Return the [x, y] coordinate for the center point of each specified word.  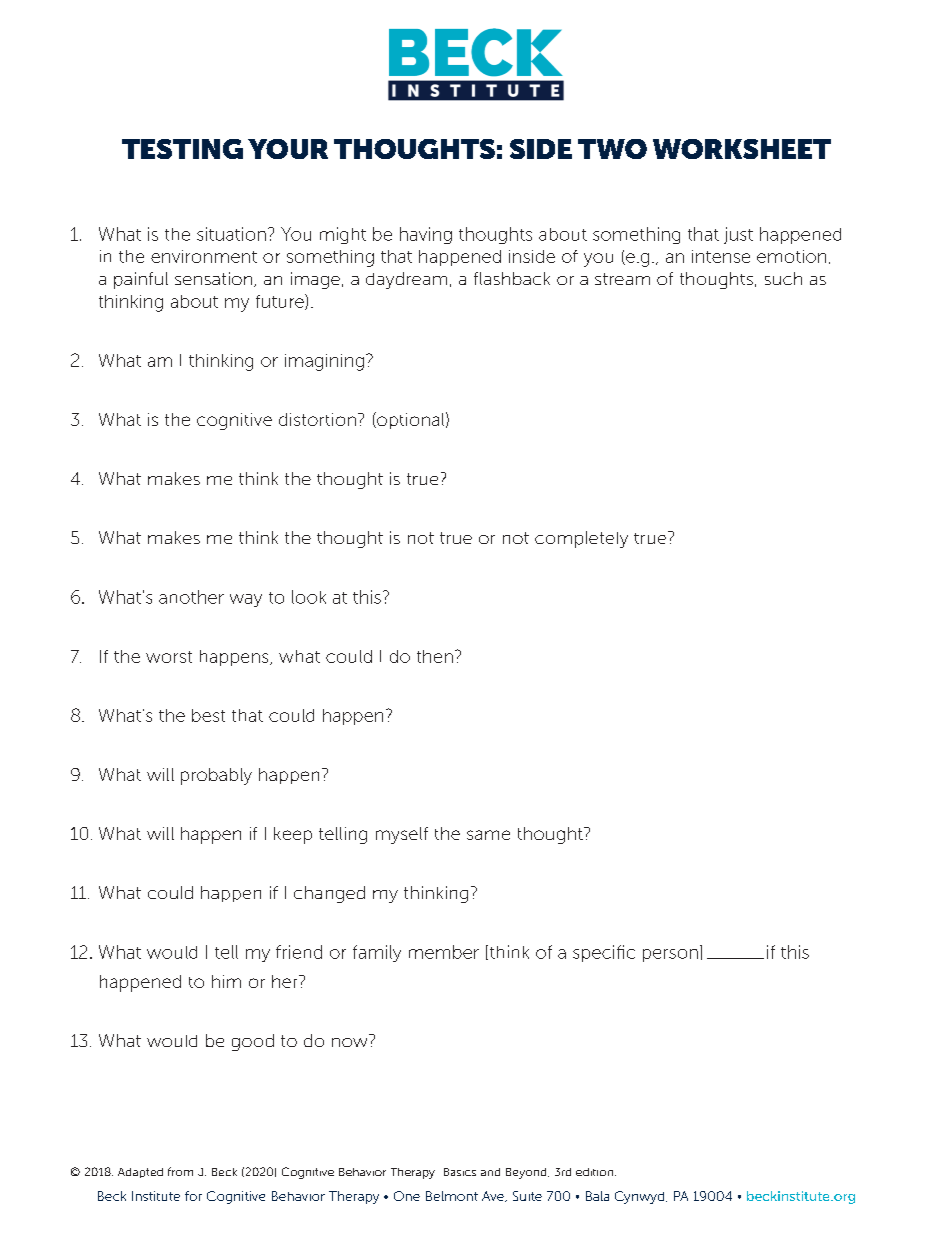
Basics [460, 1172]
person [670, 955]
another [191, 597]
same [488, 835]
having [426, 235]
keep [293, 835]
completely [581, 539]
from [180, 1171]
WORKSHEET [742, 149]
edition [596, 1172]
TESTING [182, 149]
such [783, 278]
